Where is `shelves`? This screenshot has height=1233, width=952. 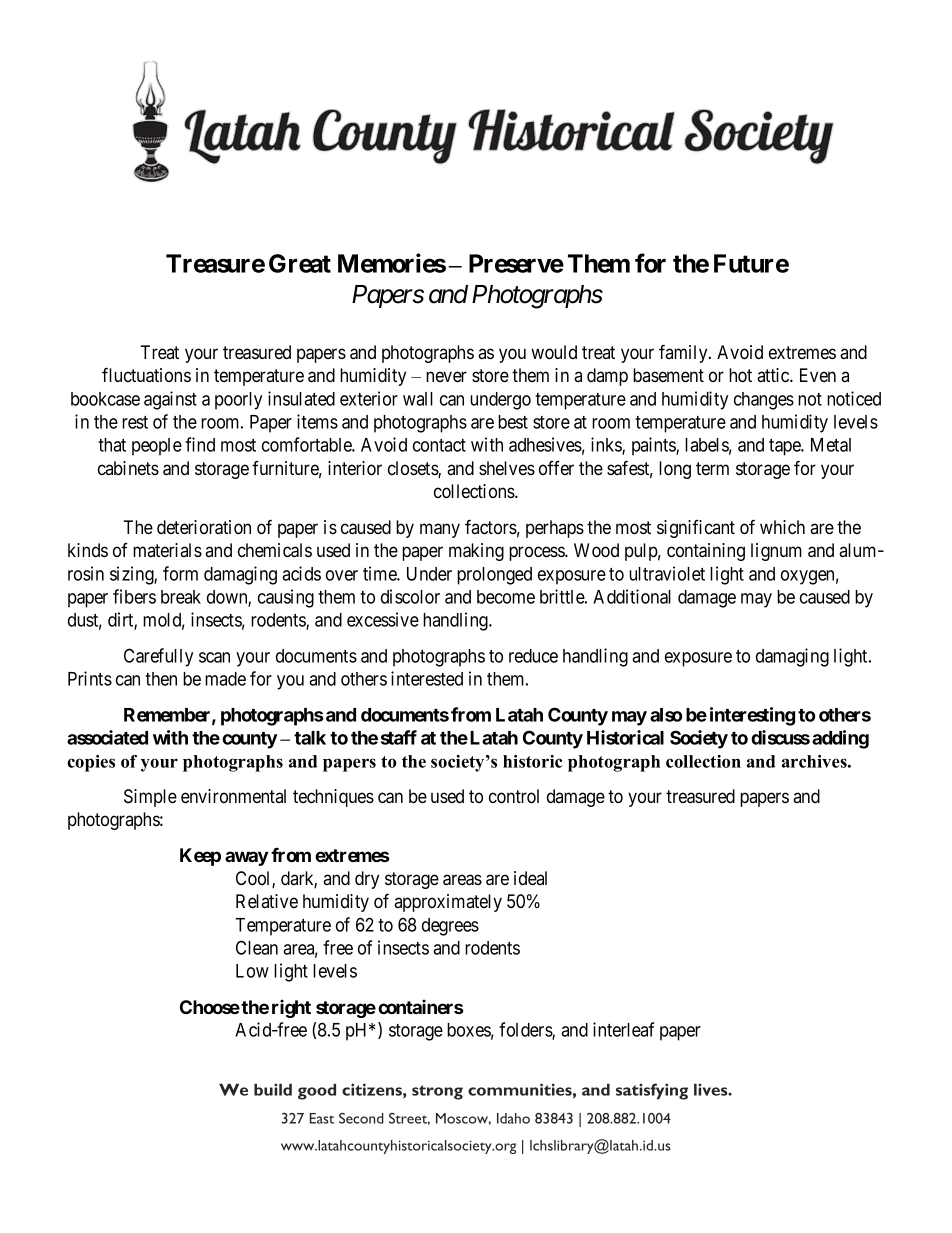 shelves is located at coordinates (507, 468).
